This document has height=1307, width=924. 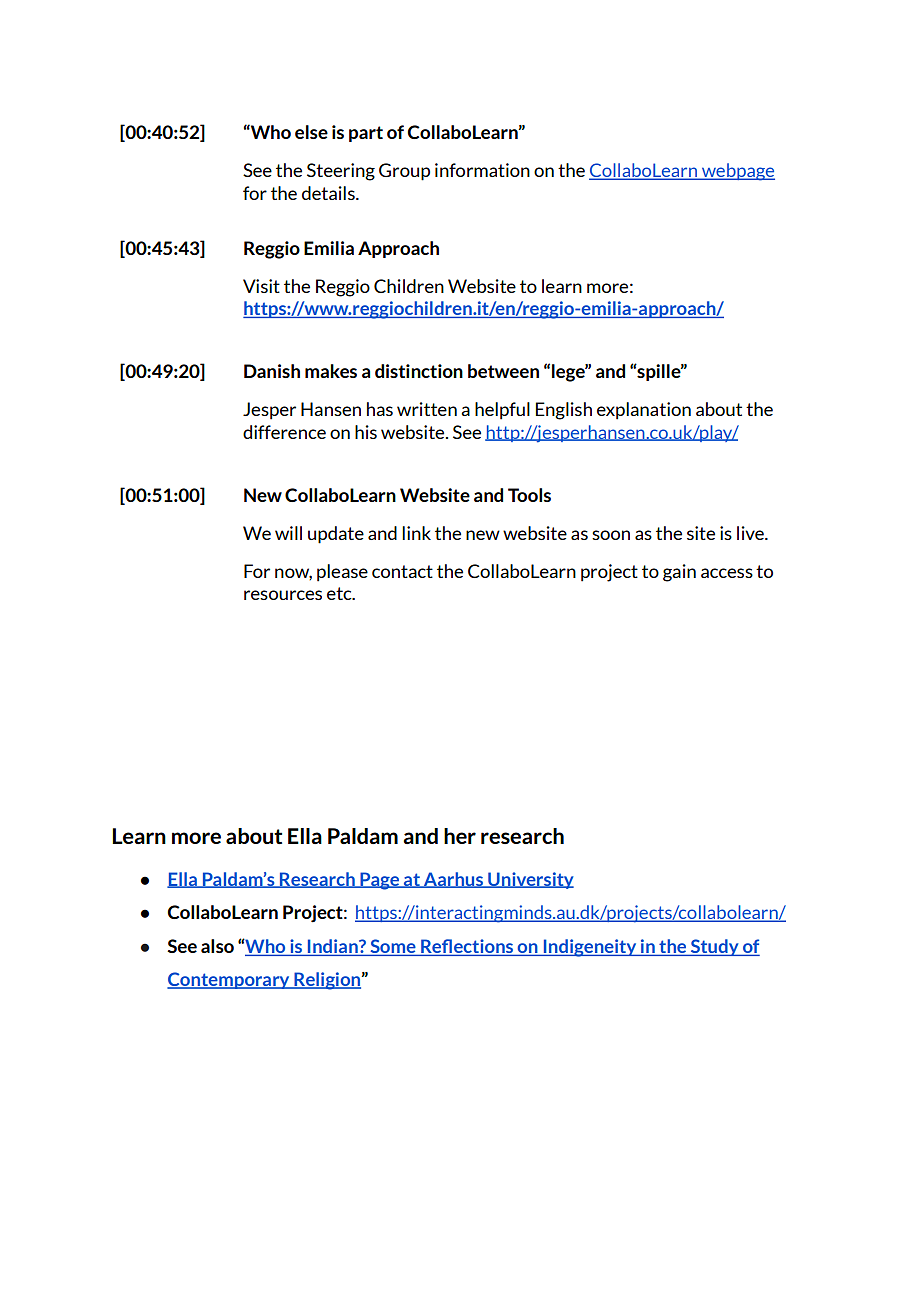 I want to click on her, so click(x=460, y=836).
